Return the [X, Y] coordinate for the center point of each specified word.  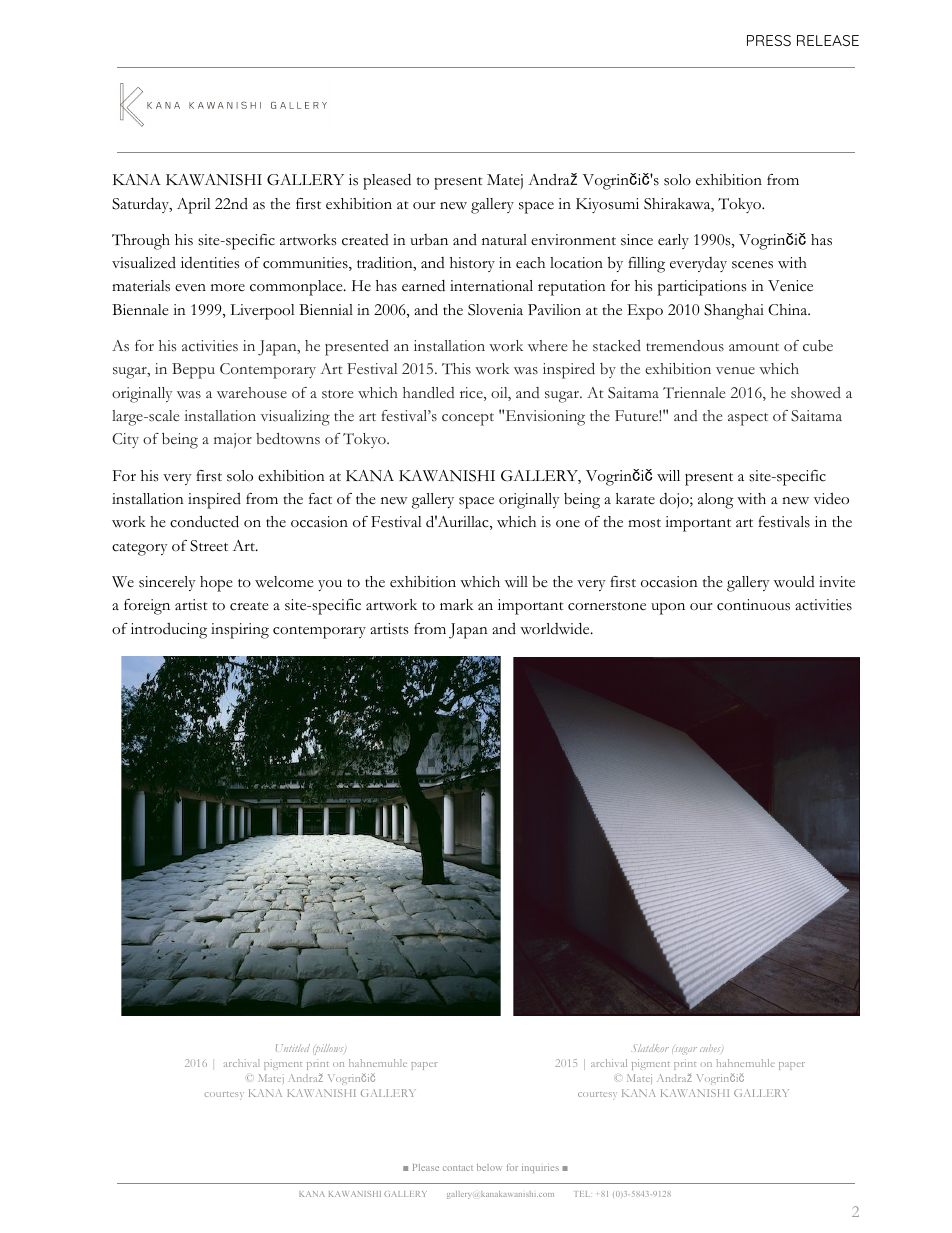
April [194, 206]
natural [504, 239]
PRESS [769, 40]
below [489, 1167]
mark [456, 604]
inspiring [240, 631]
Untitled [293, 1048]
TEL [583, 1194]
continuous [753, 605]
